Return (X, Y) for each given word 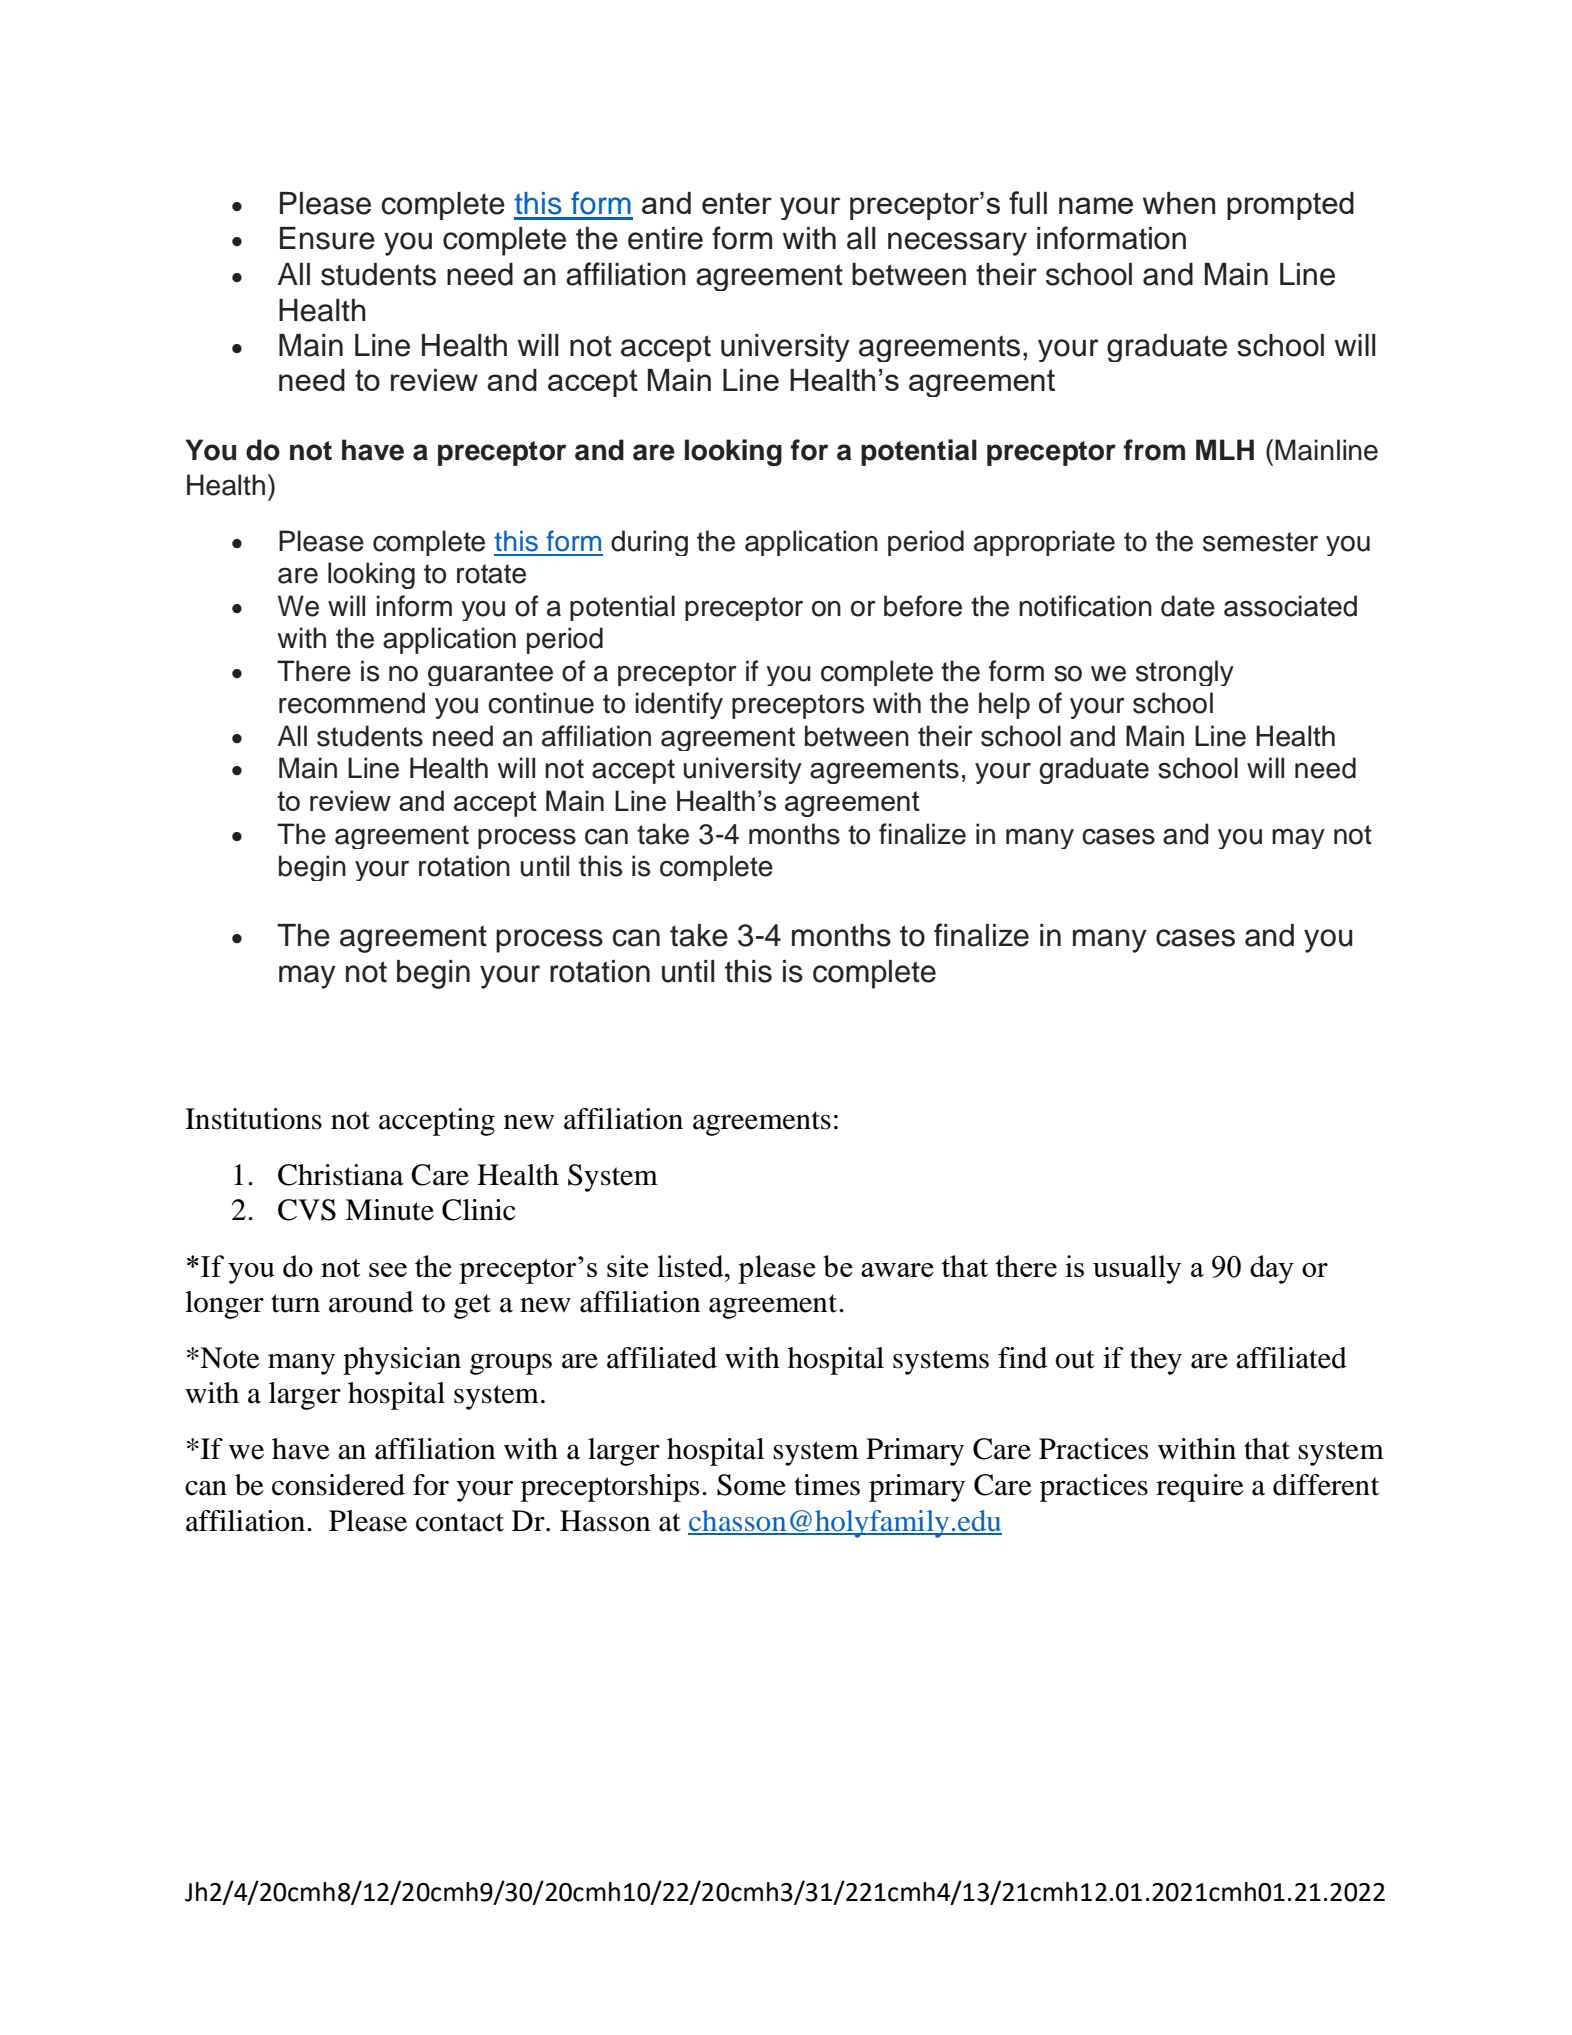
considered (338, 1485)
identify (679, 705)
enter (737, 203)
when (1179, 203)
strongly (1185, 673)
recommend (352, 703)
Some (751, 1485)
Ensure (327, 238)
